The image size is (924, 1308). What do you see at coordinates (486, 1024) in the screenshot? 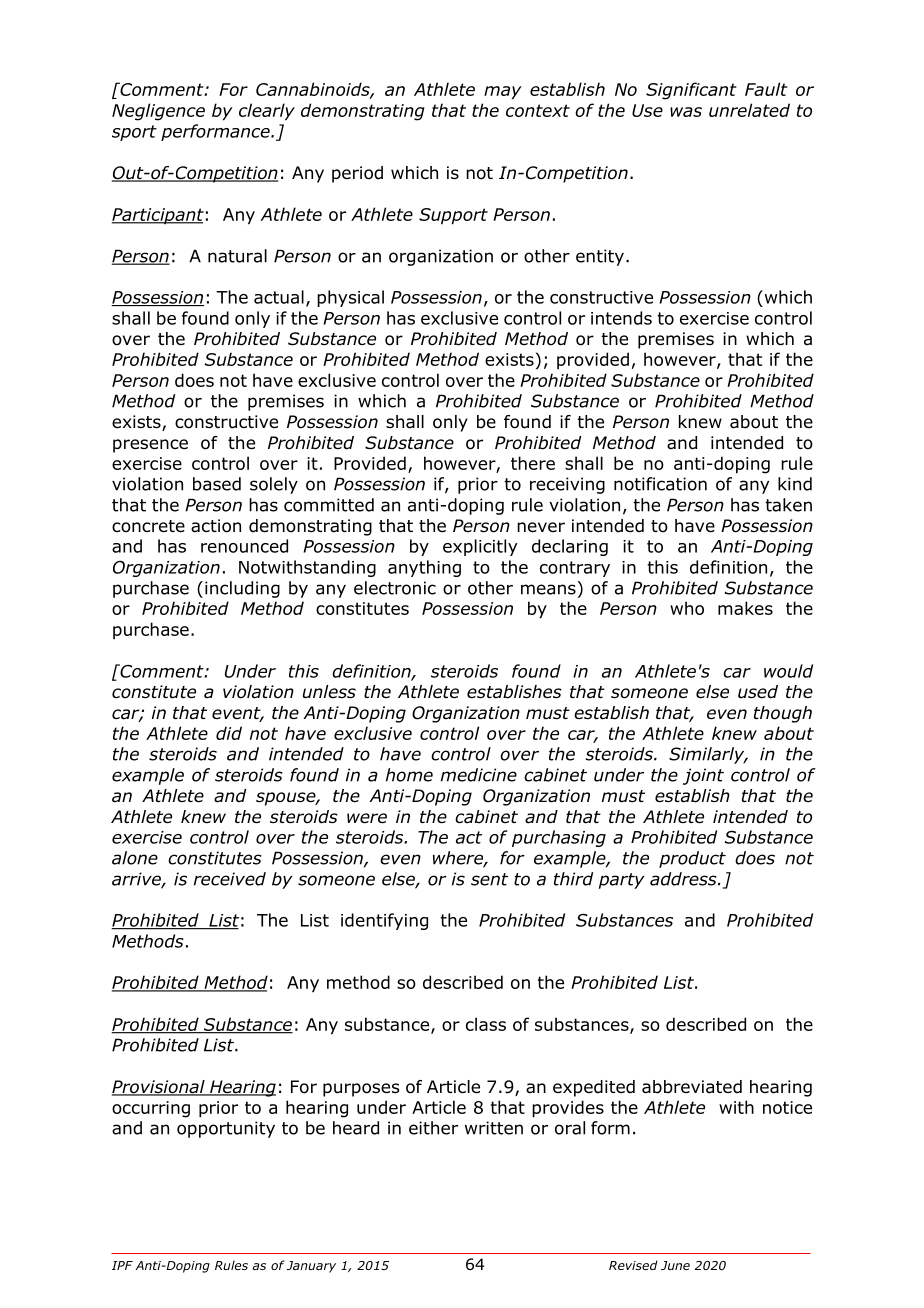
I see `class` at bounding box center [486, 1024].
